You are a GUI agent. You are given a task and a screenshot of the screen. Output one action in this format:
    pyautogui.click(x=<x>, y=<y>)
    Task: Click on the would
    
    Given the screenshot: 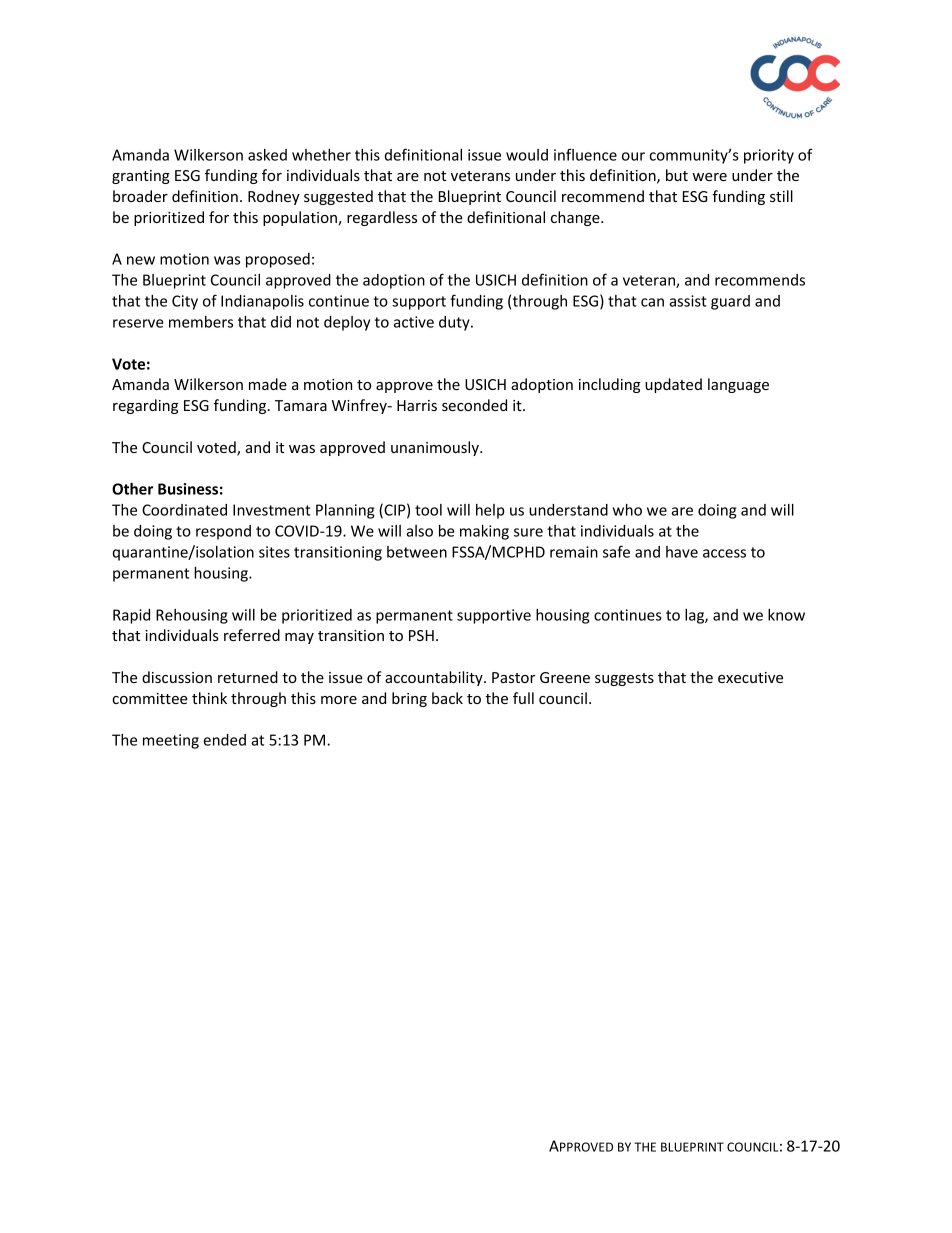 What is the action you would take?
    pyautogui.click(x=527, y=155)
